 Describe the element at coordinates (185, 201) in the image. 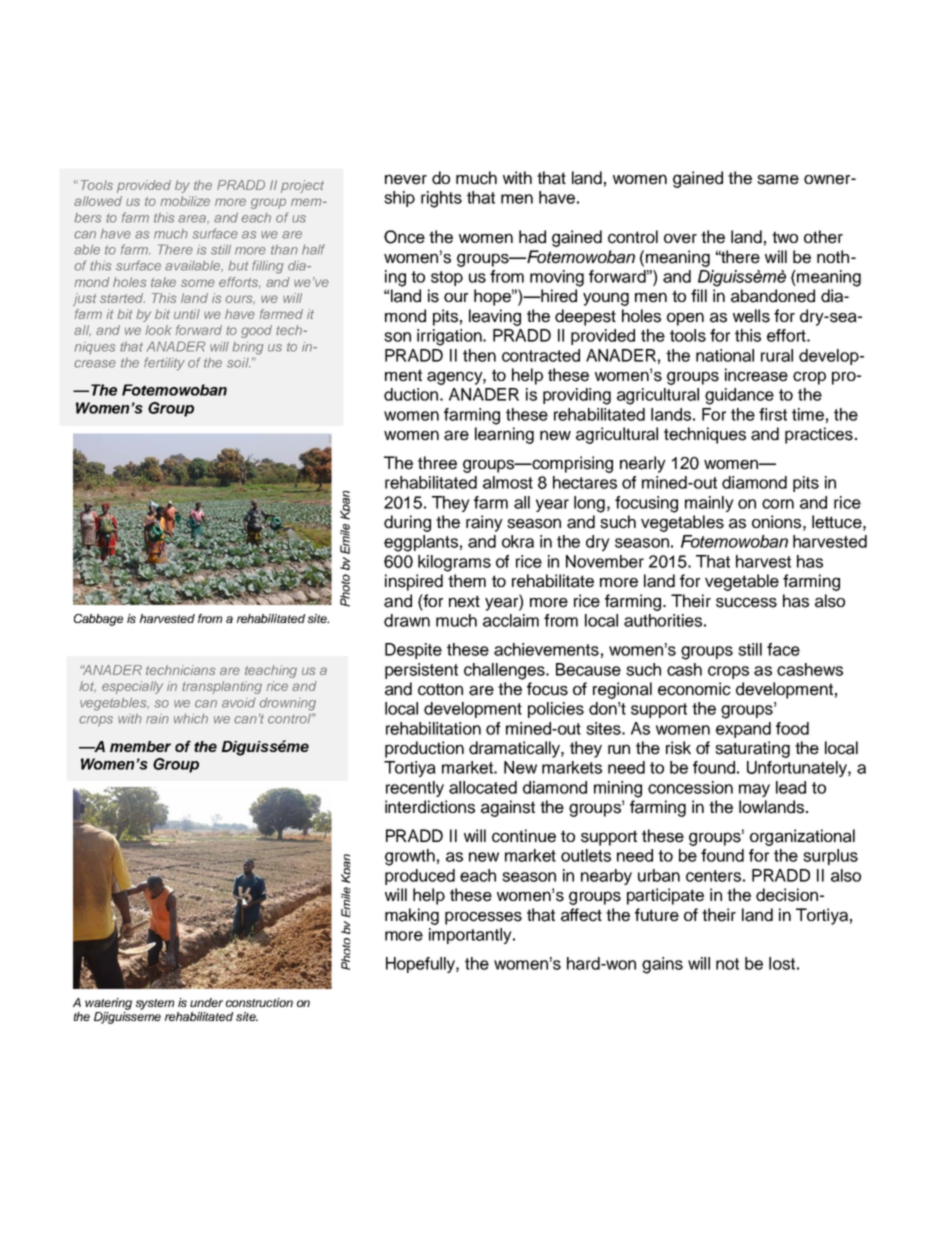

I see `mobilize` at that location.
